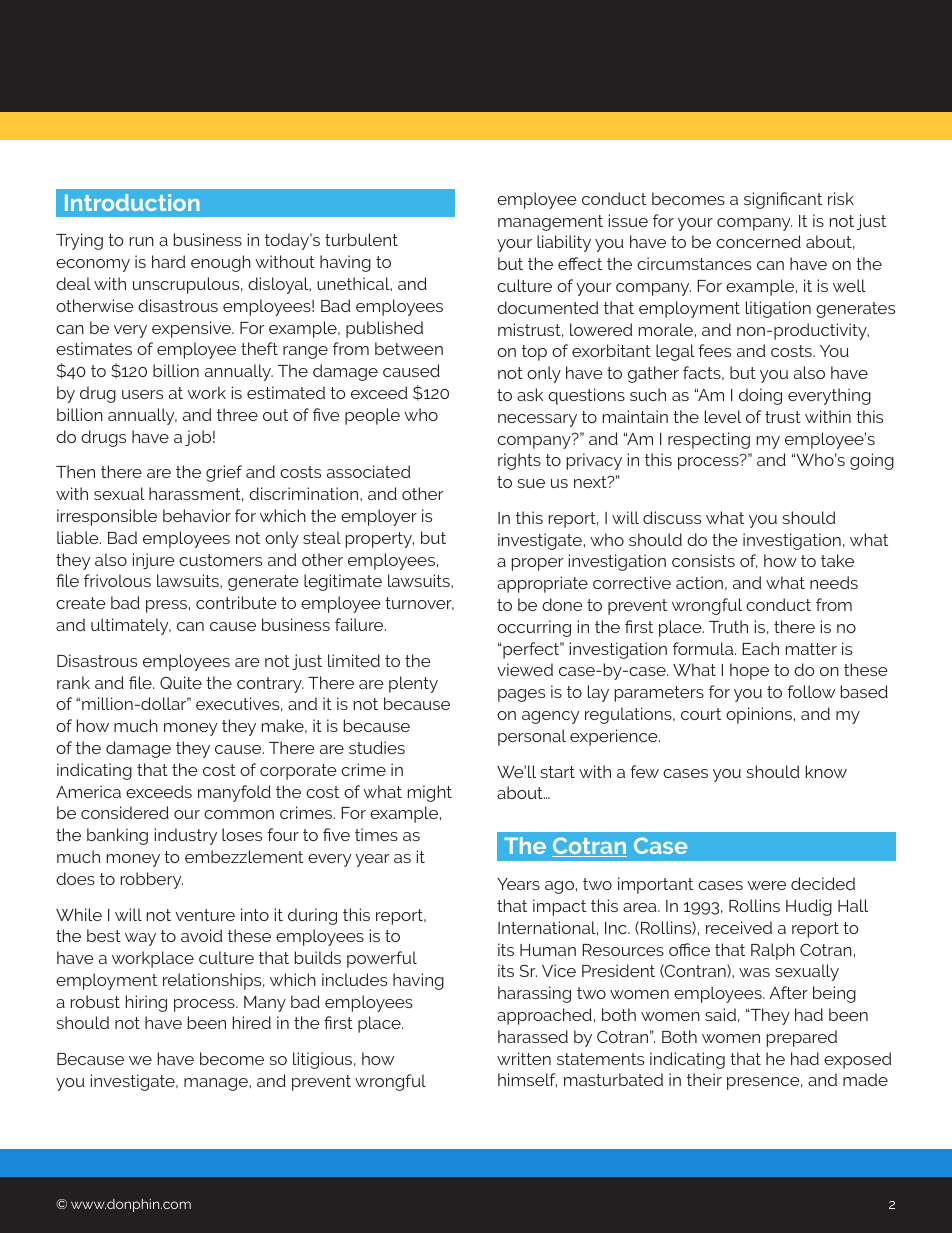 The height and width of the document is (1233, 952). What do you see at coordinates (197, 515) in the document?
I see `behavior` at bounding box center [197, 515].
